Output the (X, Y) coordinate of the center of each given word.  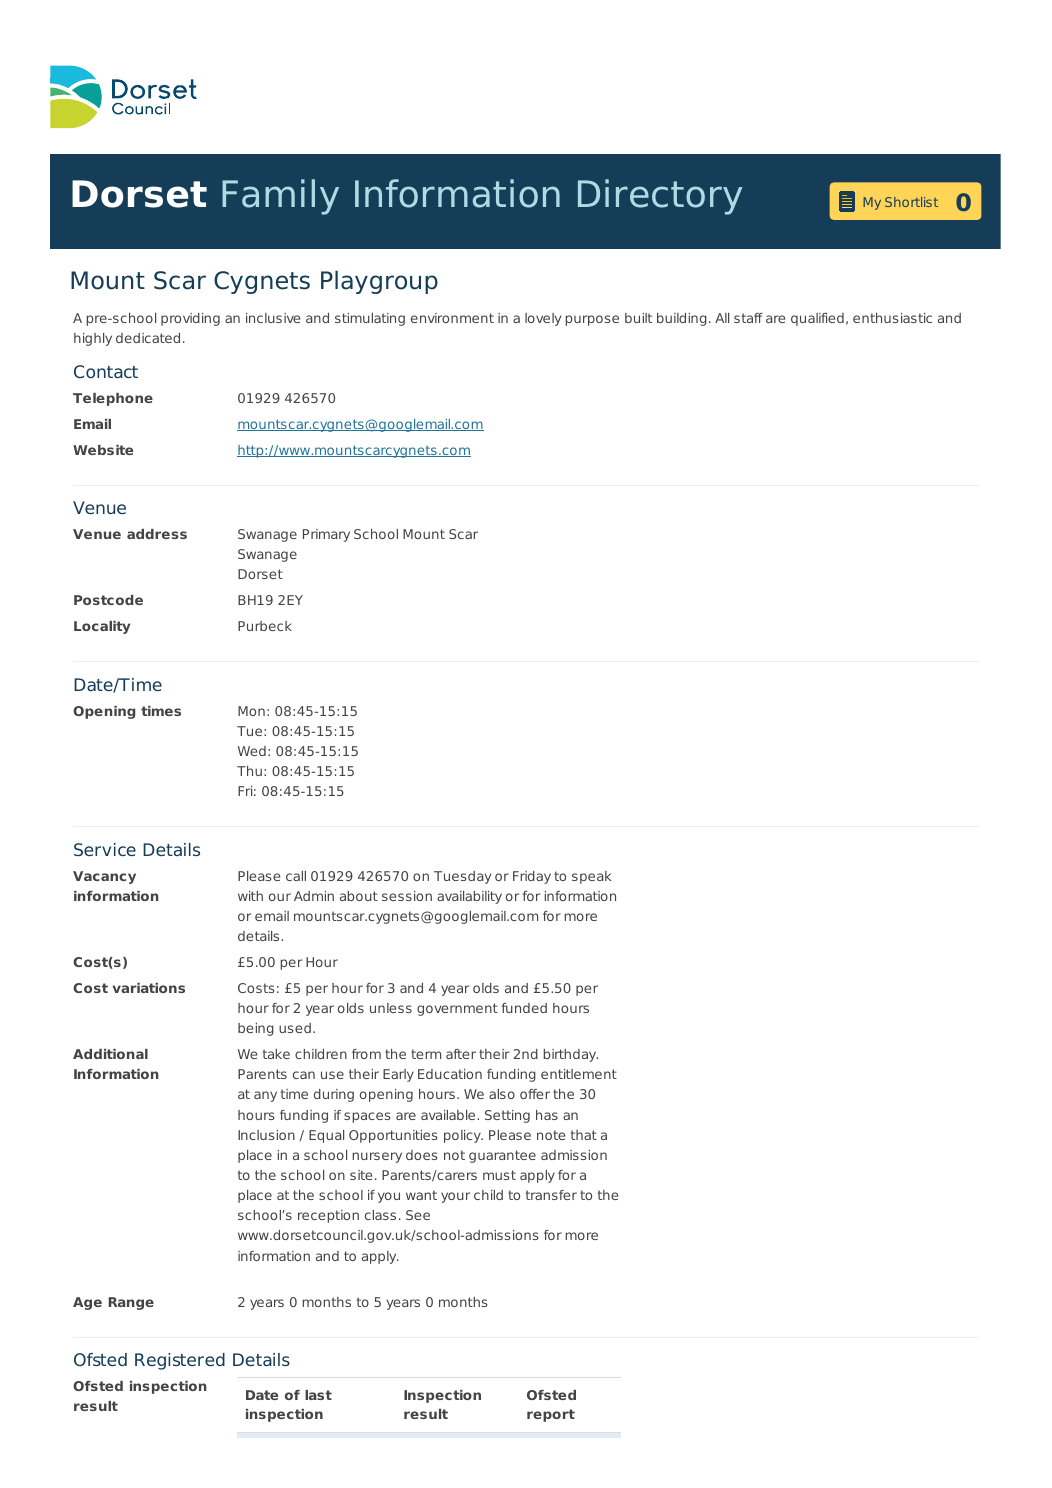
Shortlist (911, 202)
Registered (180, 1361)
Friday (532, 877)
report (551, 1415)
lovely (543, 319)
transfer (551, 1195)
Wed (252, 751)
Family (280, 197)
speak (592, 877)
